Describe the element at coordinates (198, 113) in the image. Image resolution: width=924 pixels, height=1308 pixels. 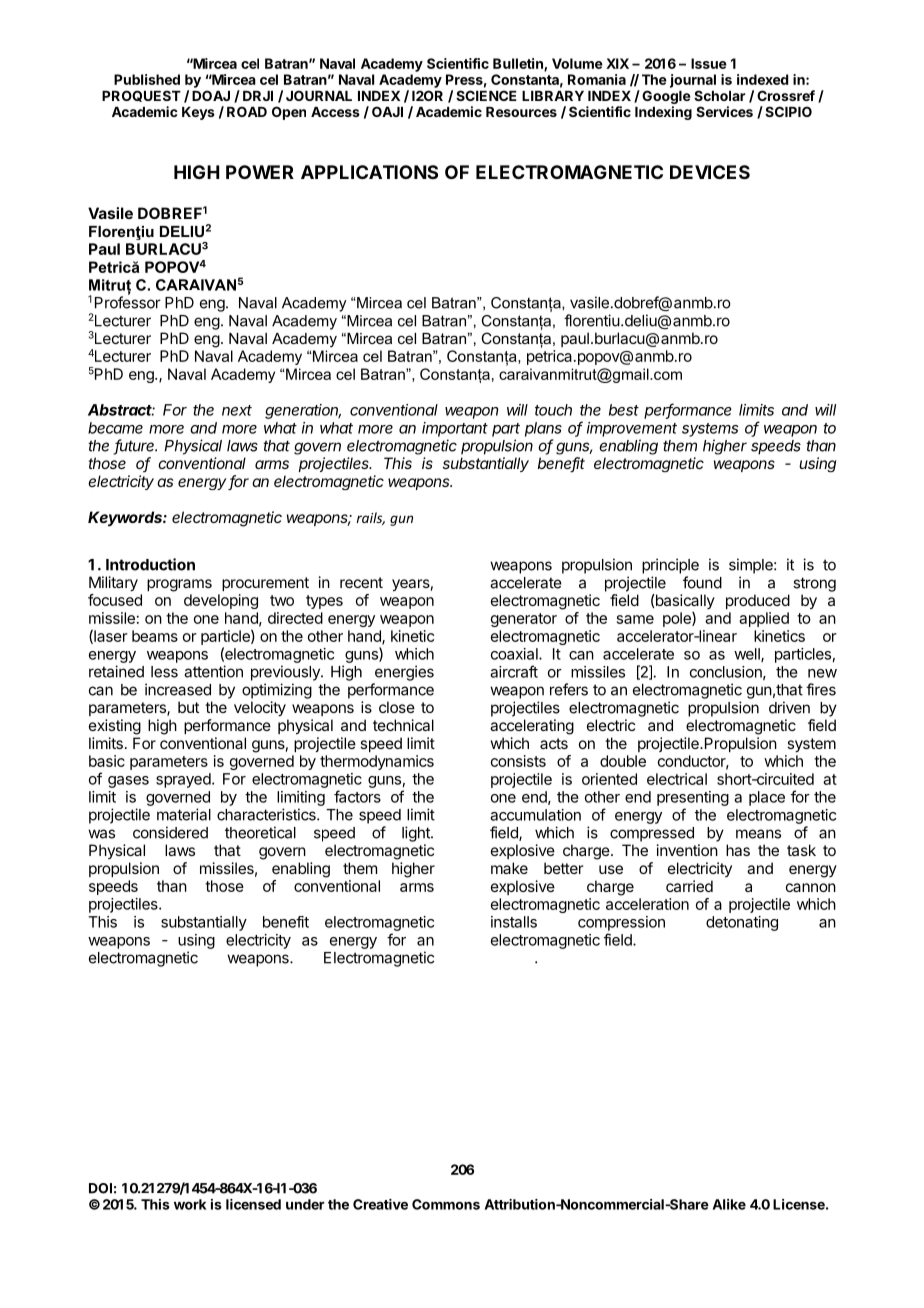
I see `Keys` at that location.
